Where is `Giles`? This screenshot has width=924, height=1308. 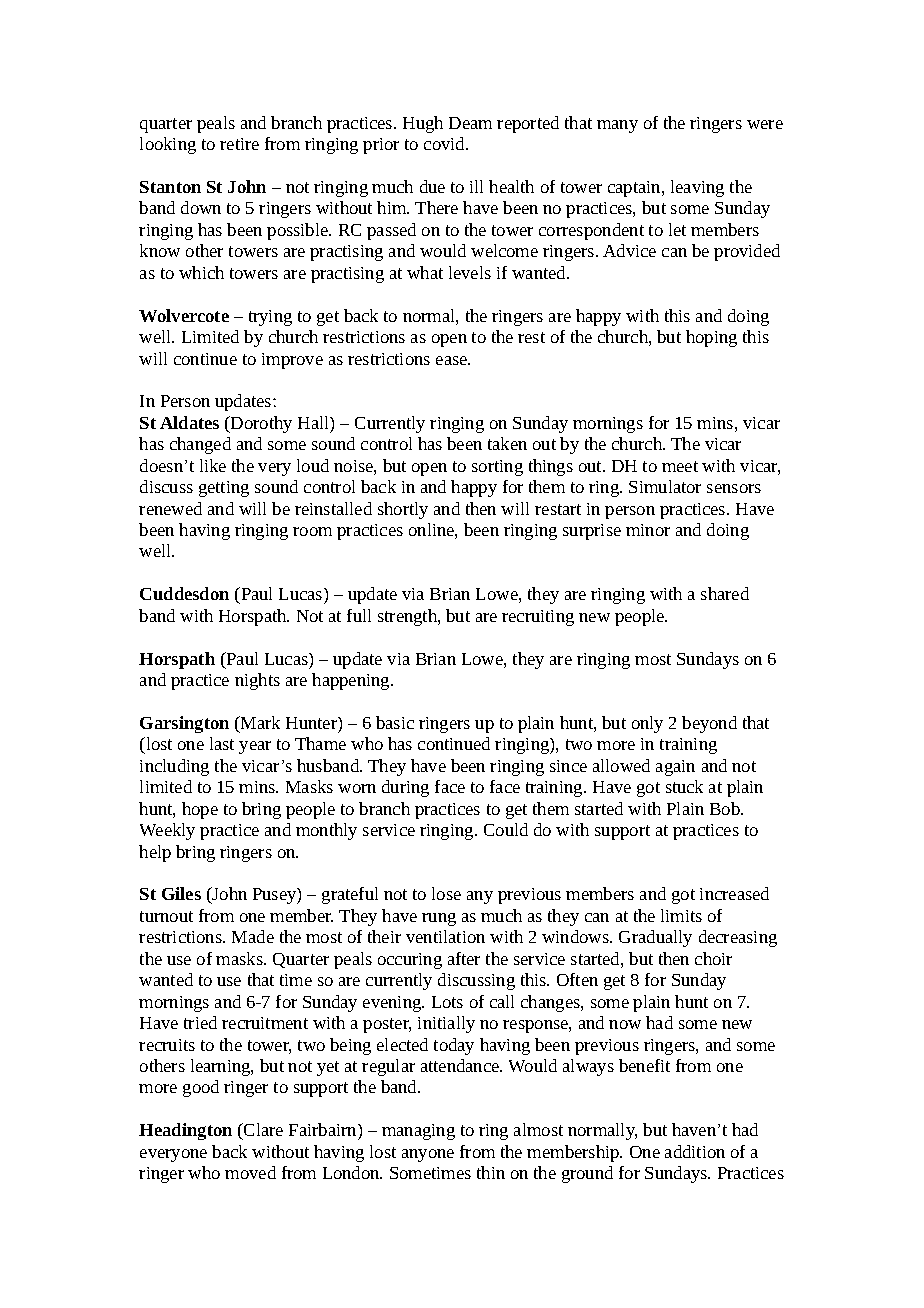 Giles is located at coordinates (181, 893).
